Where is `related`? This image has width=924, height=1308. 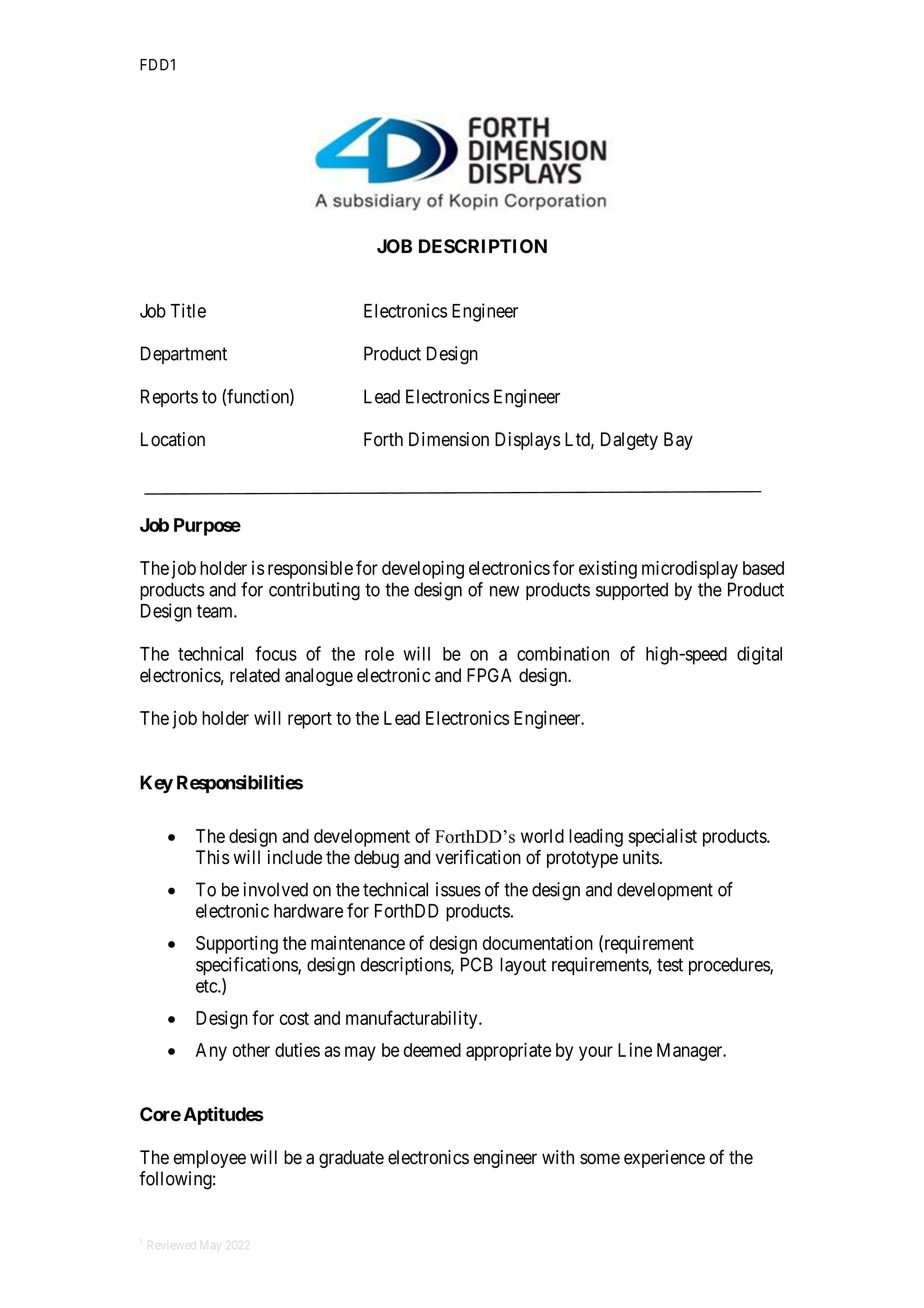
related is located at coordinates (255, 675).
